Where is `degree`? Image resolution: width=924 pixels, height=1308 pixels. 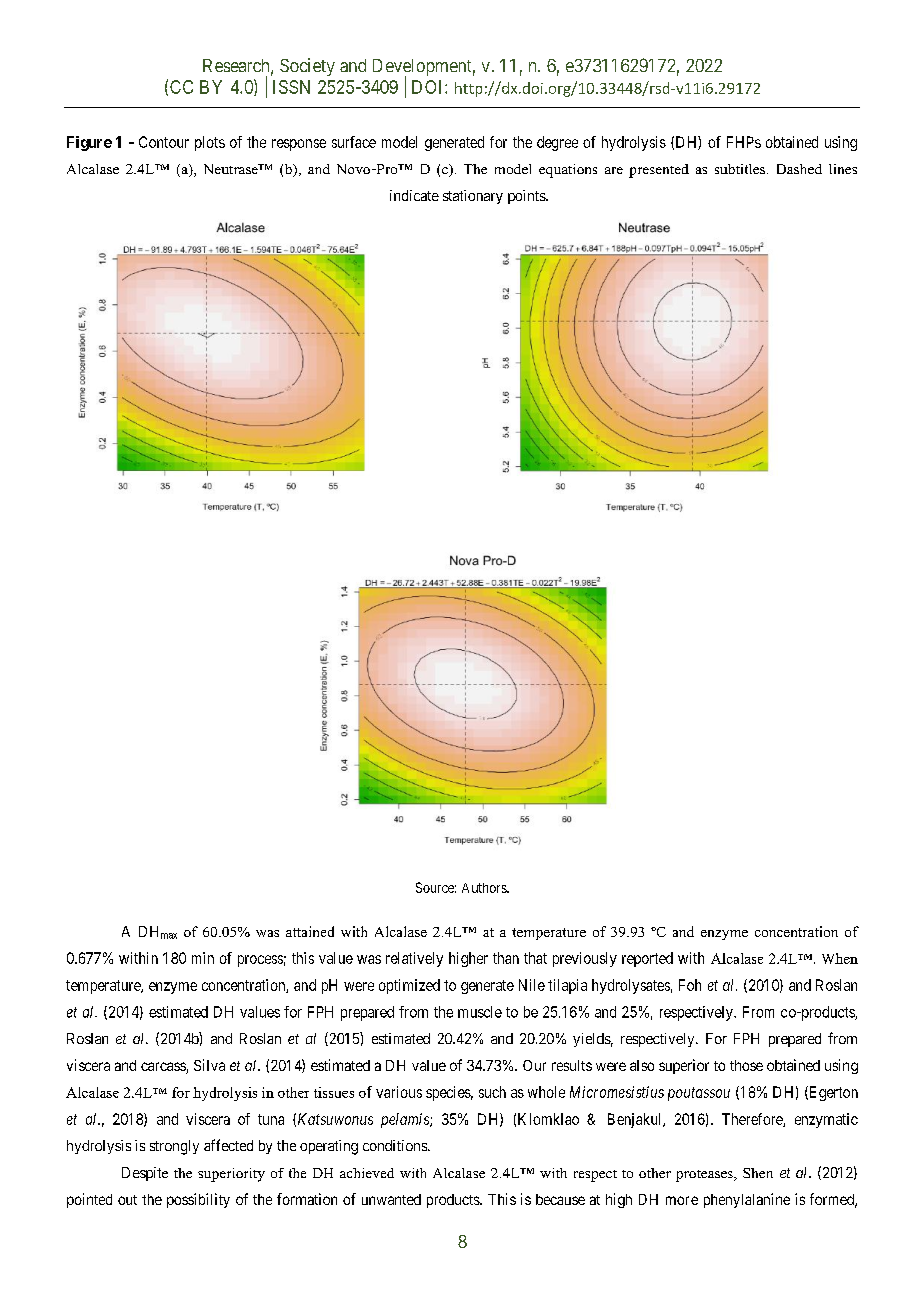
degree is located at coordinates (557, 143).
